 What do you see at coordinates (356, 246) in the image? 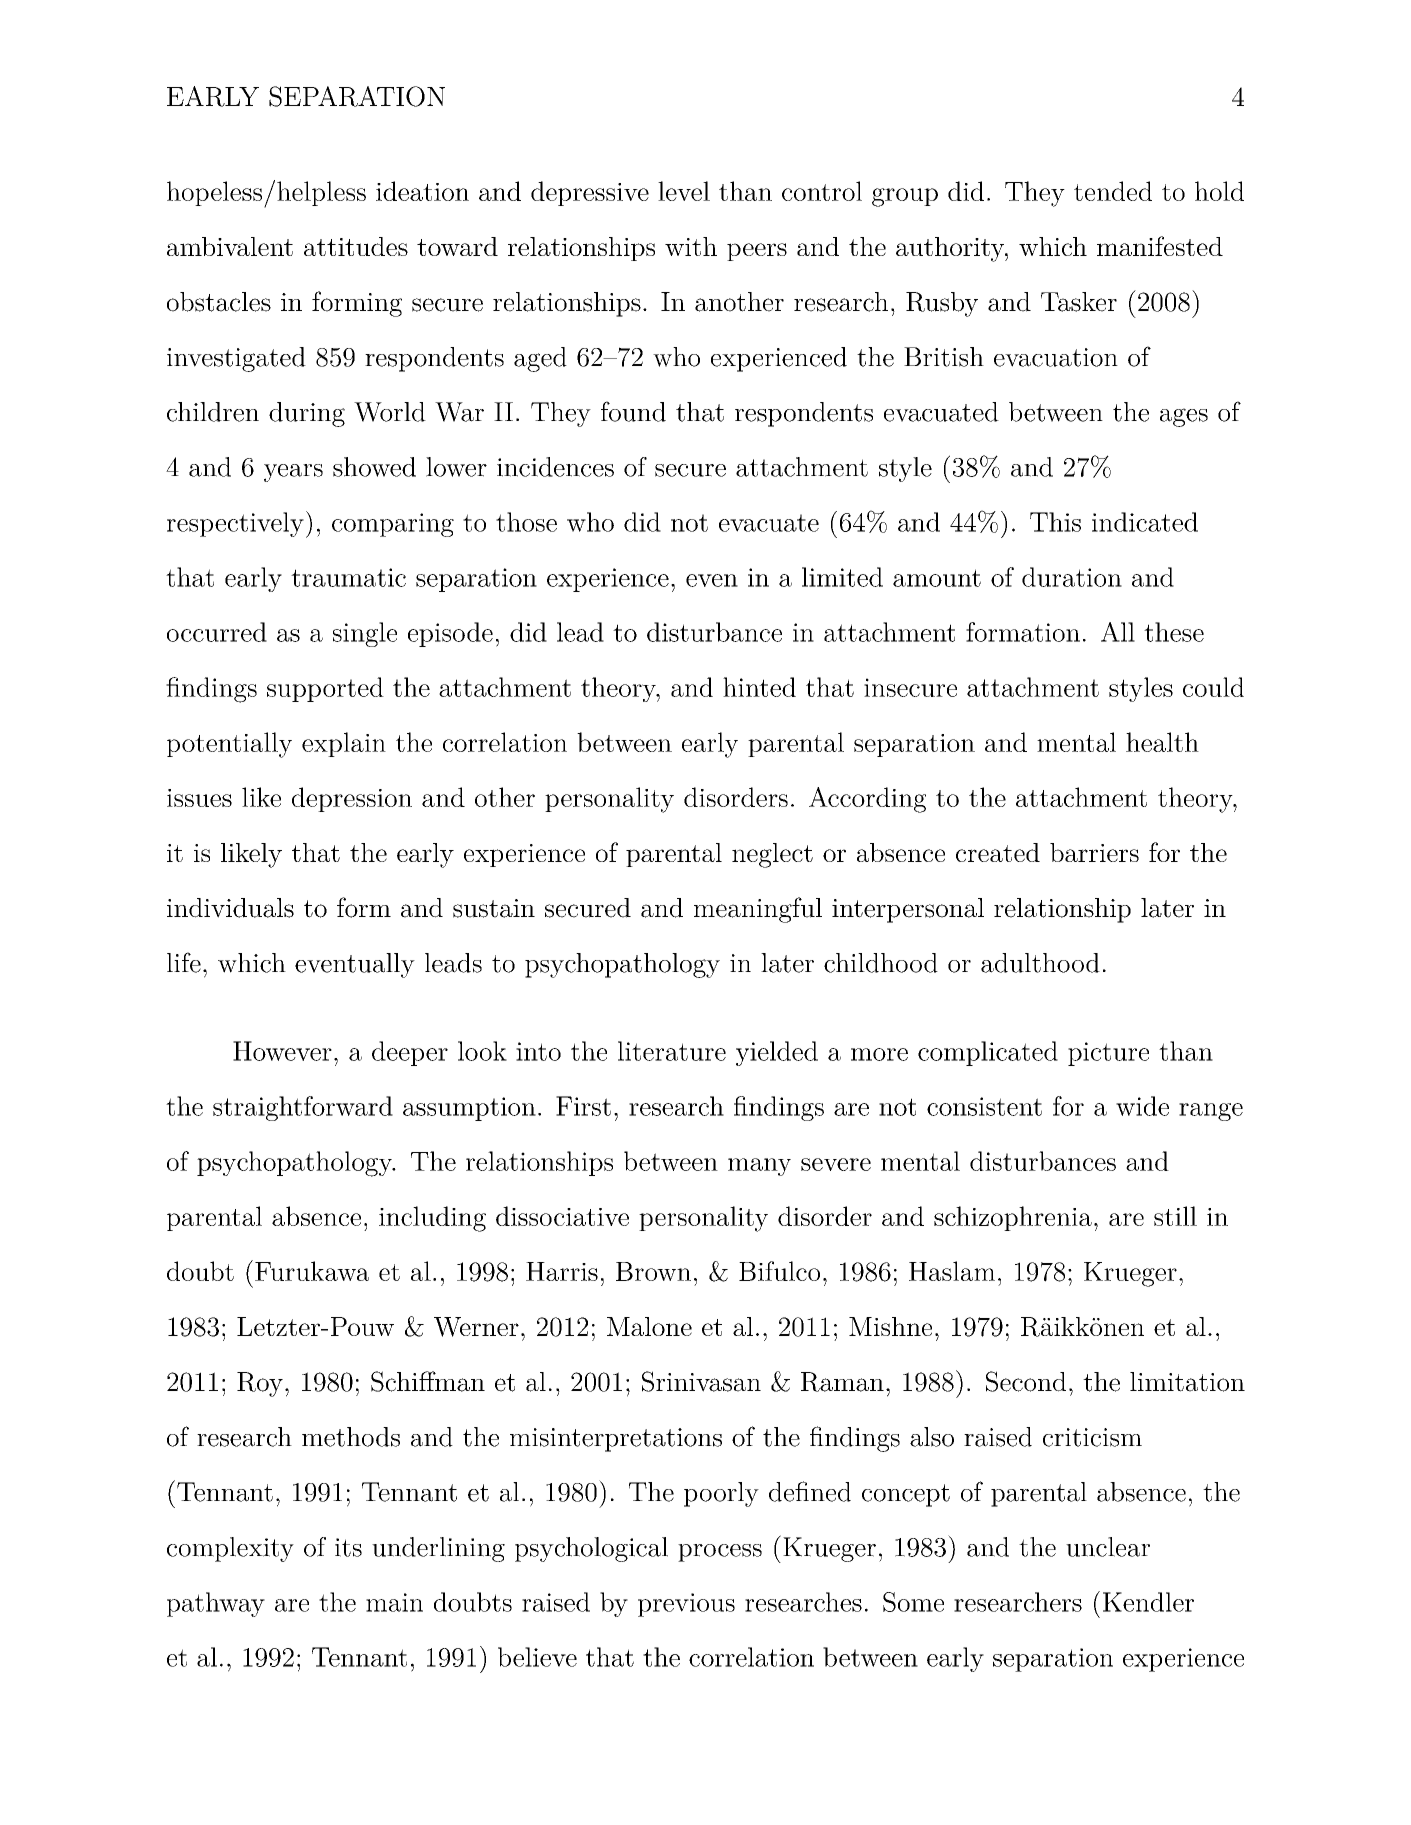
I see `attitudes` at bounding box center [356, 246].
